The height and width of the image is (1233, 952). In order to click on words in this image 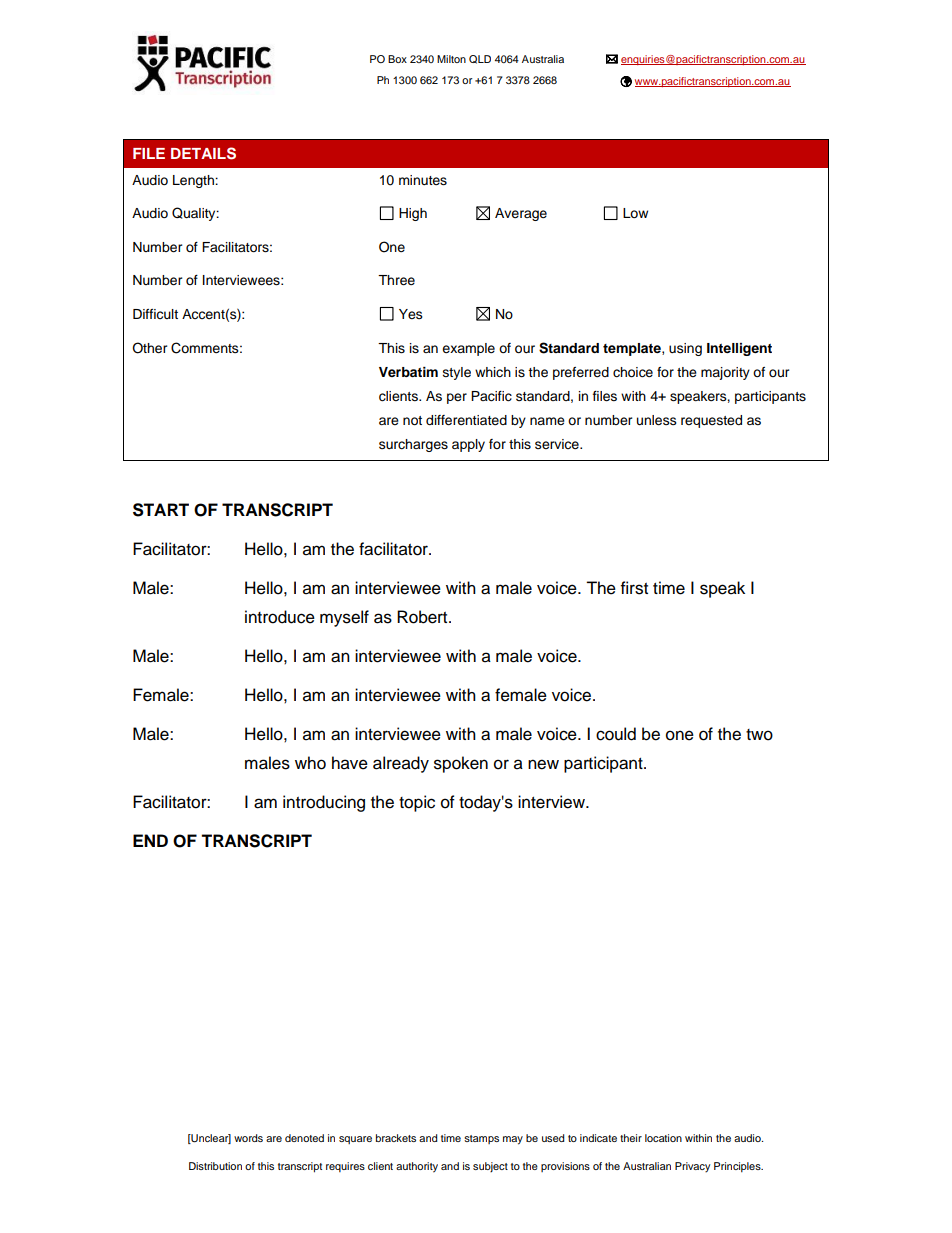, I will do `click(248, 1138)`.
